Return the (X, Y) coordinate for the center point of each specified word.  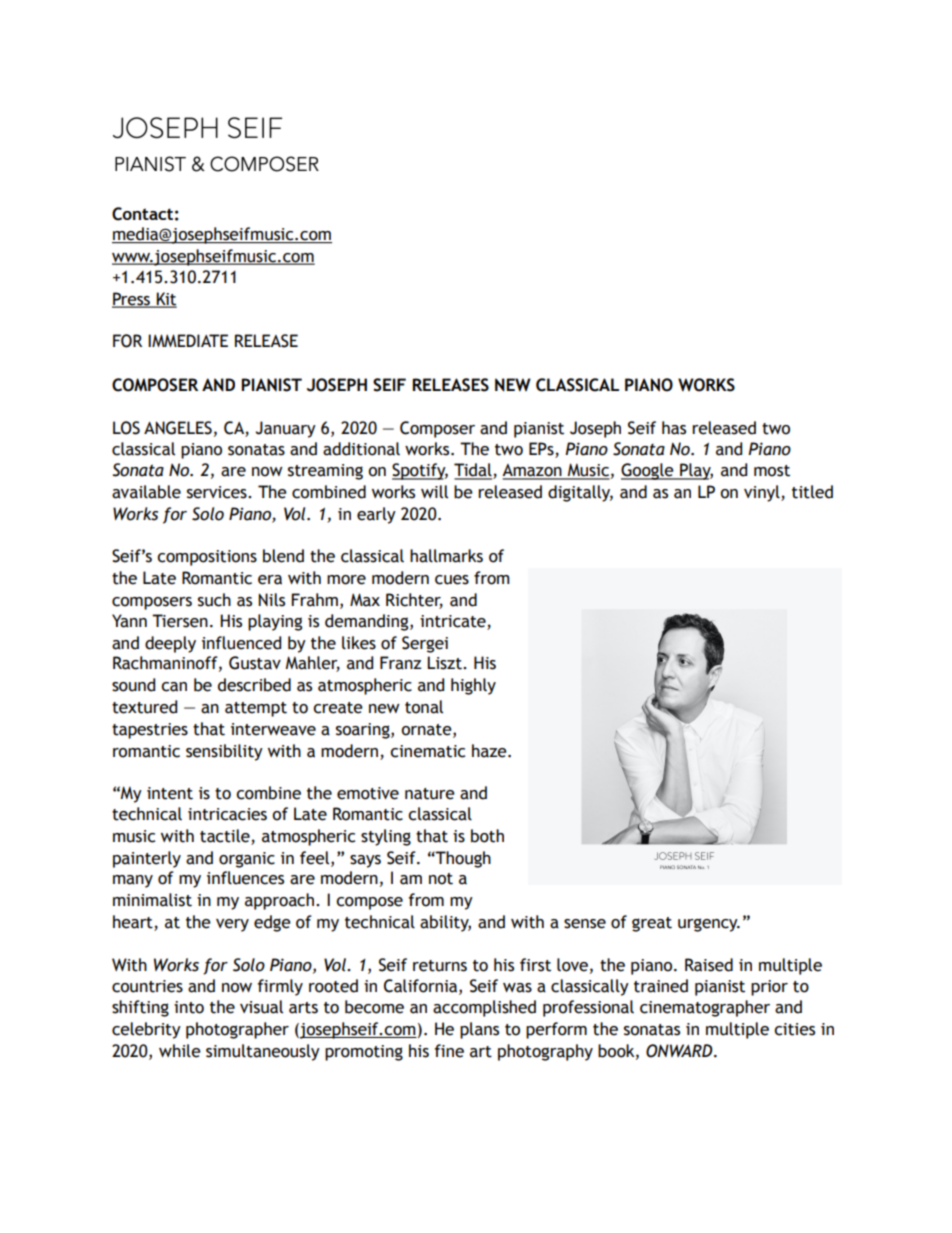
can (174, 687)
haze (490, 751)
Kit (166, 300)
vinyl (763, 493)
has (674, 428)
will (434, 492)
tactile (226, 837)
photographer (237, 1030)
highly (473, 686)
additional (361, 449)
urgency (709, 925)
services (218, 492)
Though (462, 859)
